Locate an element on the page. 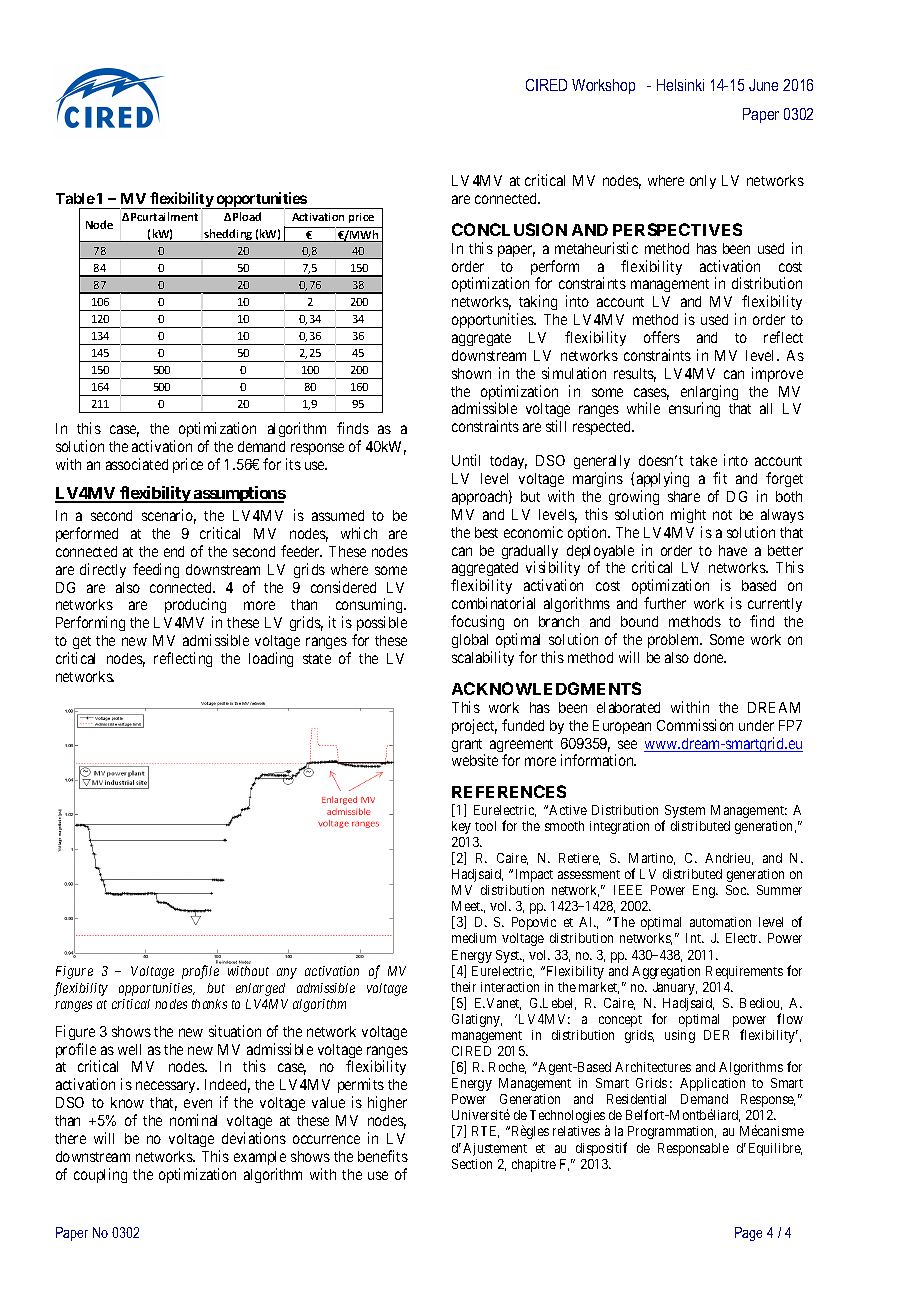  enlarged is located at coordinates (260, 989).
